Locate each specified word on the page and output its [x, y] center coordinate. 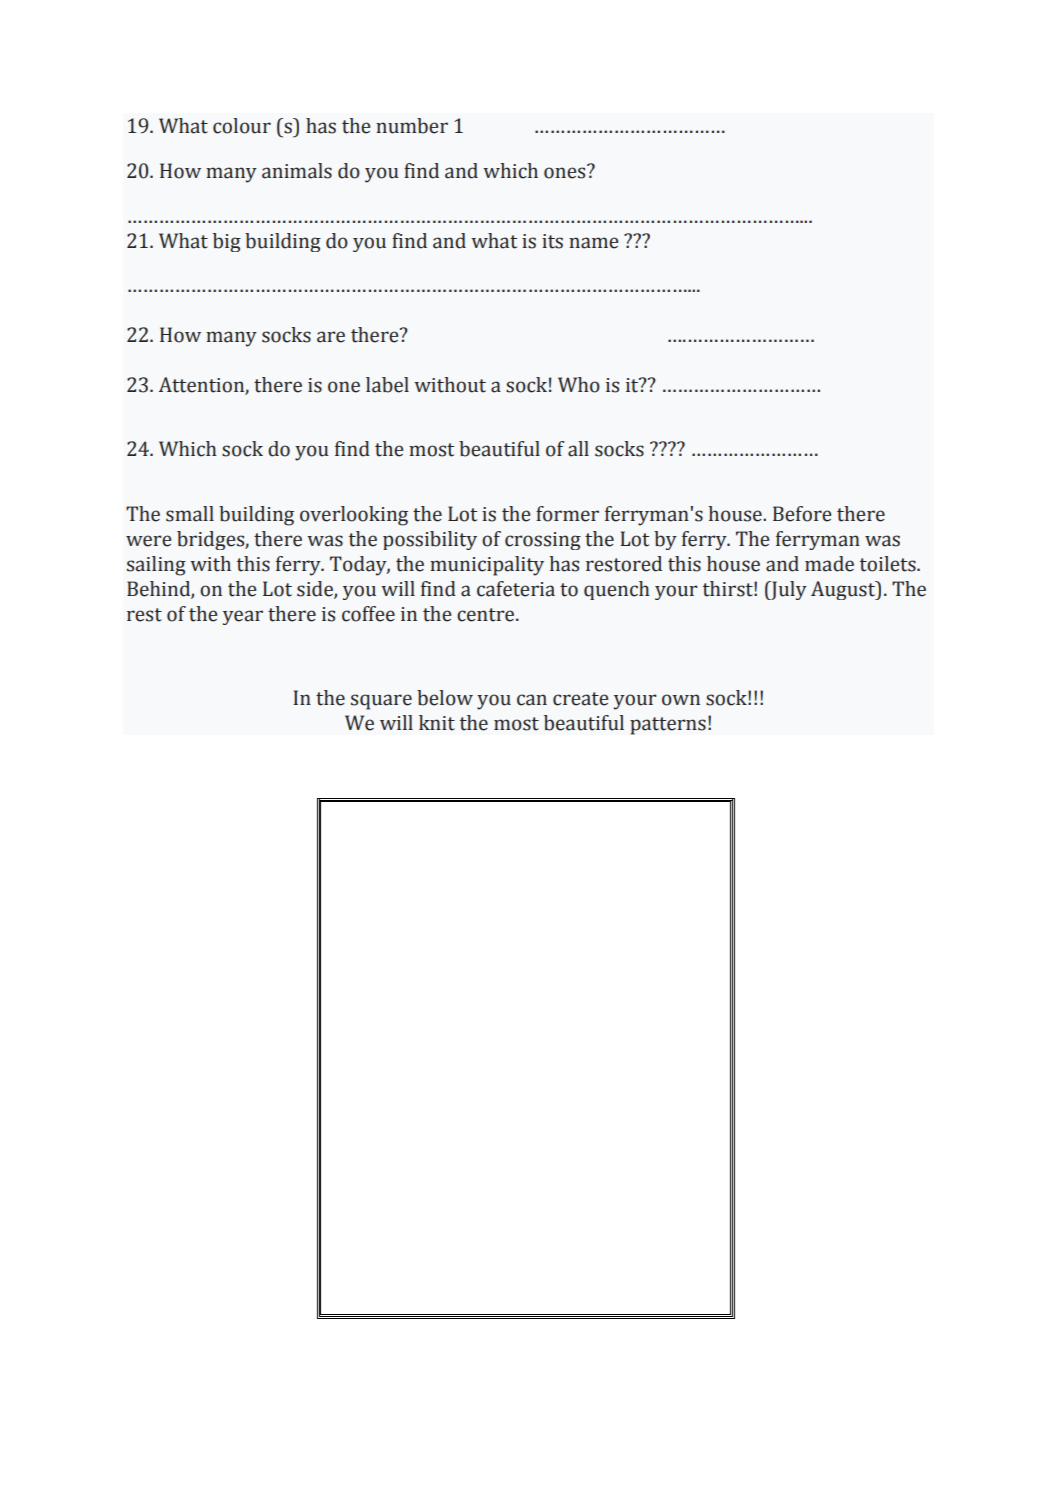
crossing [543, 541]
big [227, 242]
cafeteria [516, 589]
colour [242, 126]
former [567, 514]
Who [579, 385]
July [788, 590]
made [829, 564]
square [381, 702]
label [387, 385]
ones [566, 172]
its [552, 241]
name [593, 243]
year [243, 617]
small [190, 514]
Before [802, 514]
